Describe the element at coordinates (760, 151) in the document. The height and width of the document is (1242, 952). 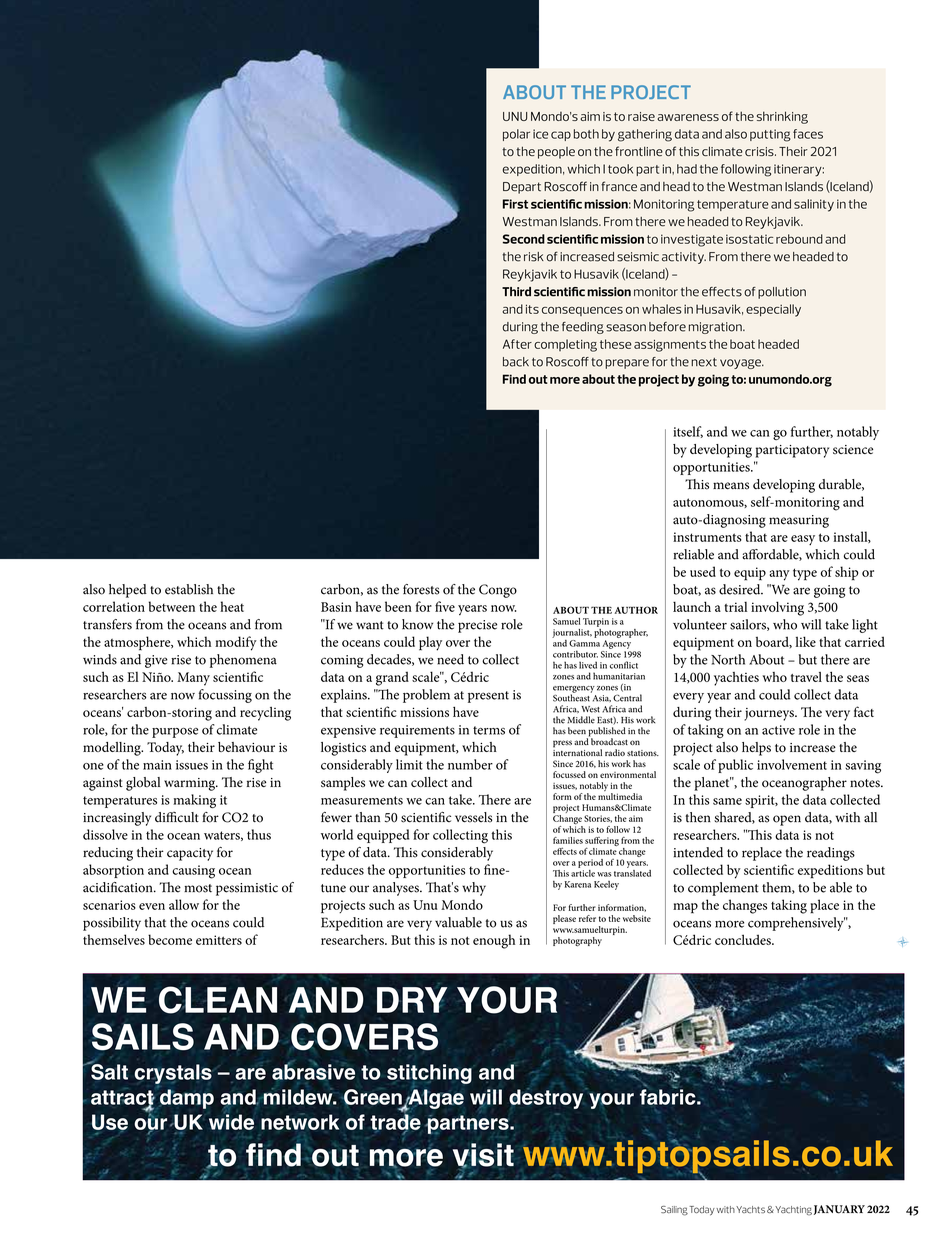
I see `crisis` at that location.
